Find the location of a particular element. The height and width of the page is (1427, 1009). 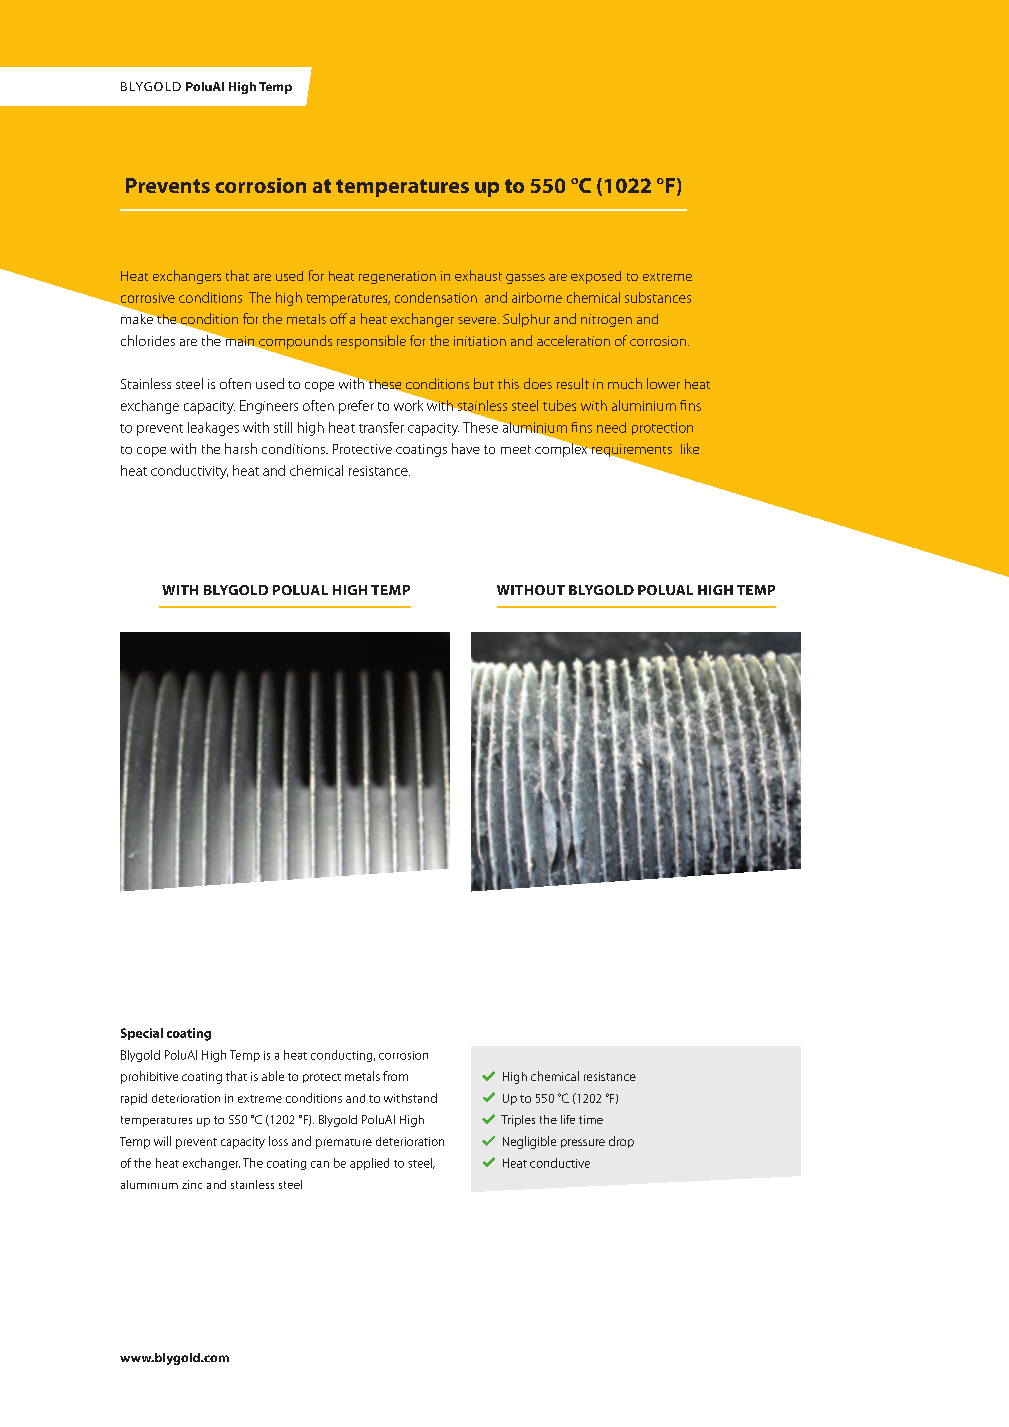

corrosive is located at coordinates (148, 298).
